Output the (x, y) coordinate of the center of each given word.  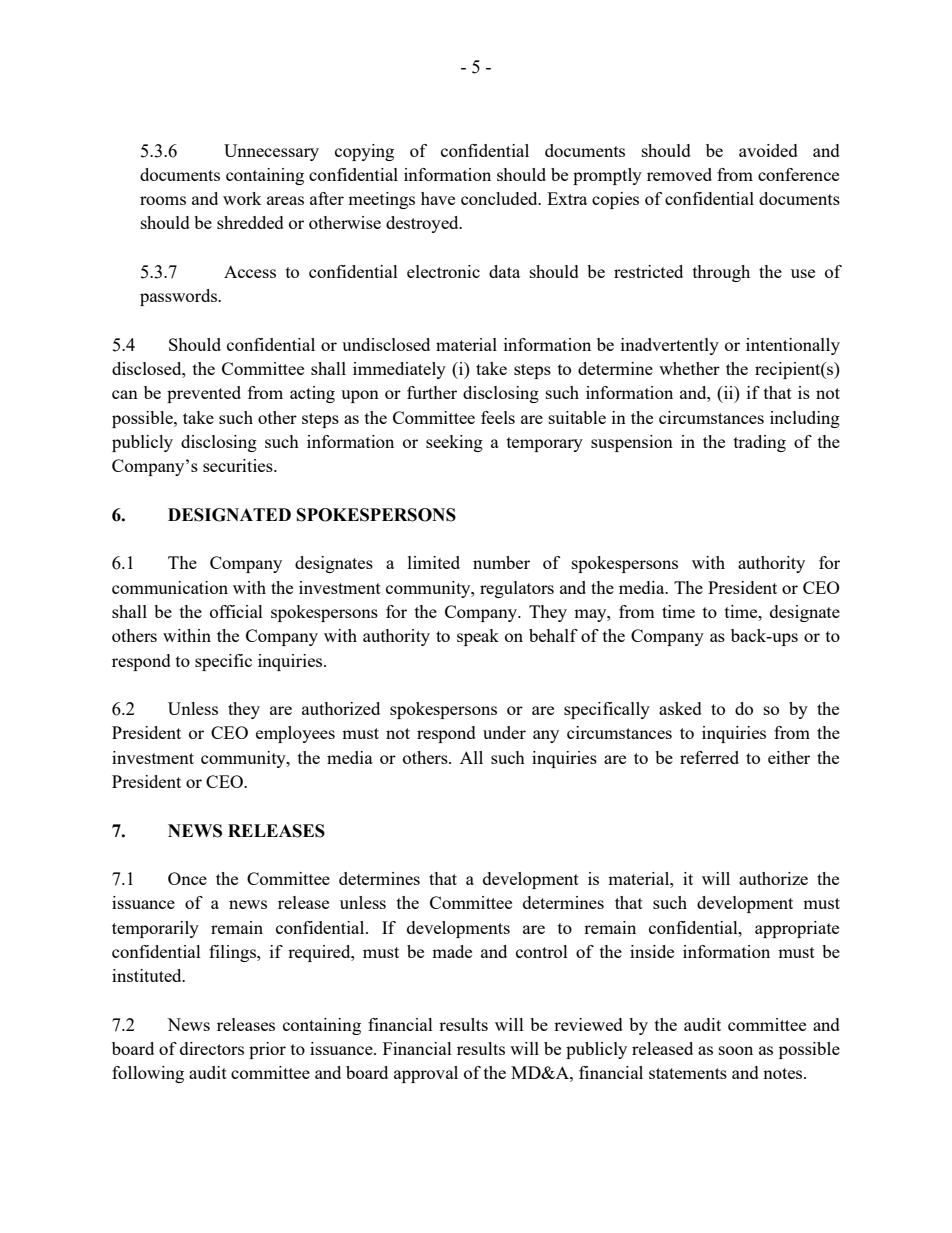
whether (689, 368)
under (504, 732)
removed (679, 174)
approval (426, 1074)
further (432, 392)
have (438, 198)
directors (212, 1048)
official (236, 611)
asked (680, 708)
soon (736, 1050)
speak (478, 637)
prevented (204, 394)
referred (709, 757)
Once (187, 878)
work (242, 198)
